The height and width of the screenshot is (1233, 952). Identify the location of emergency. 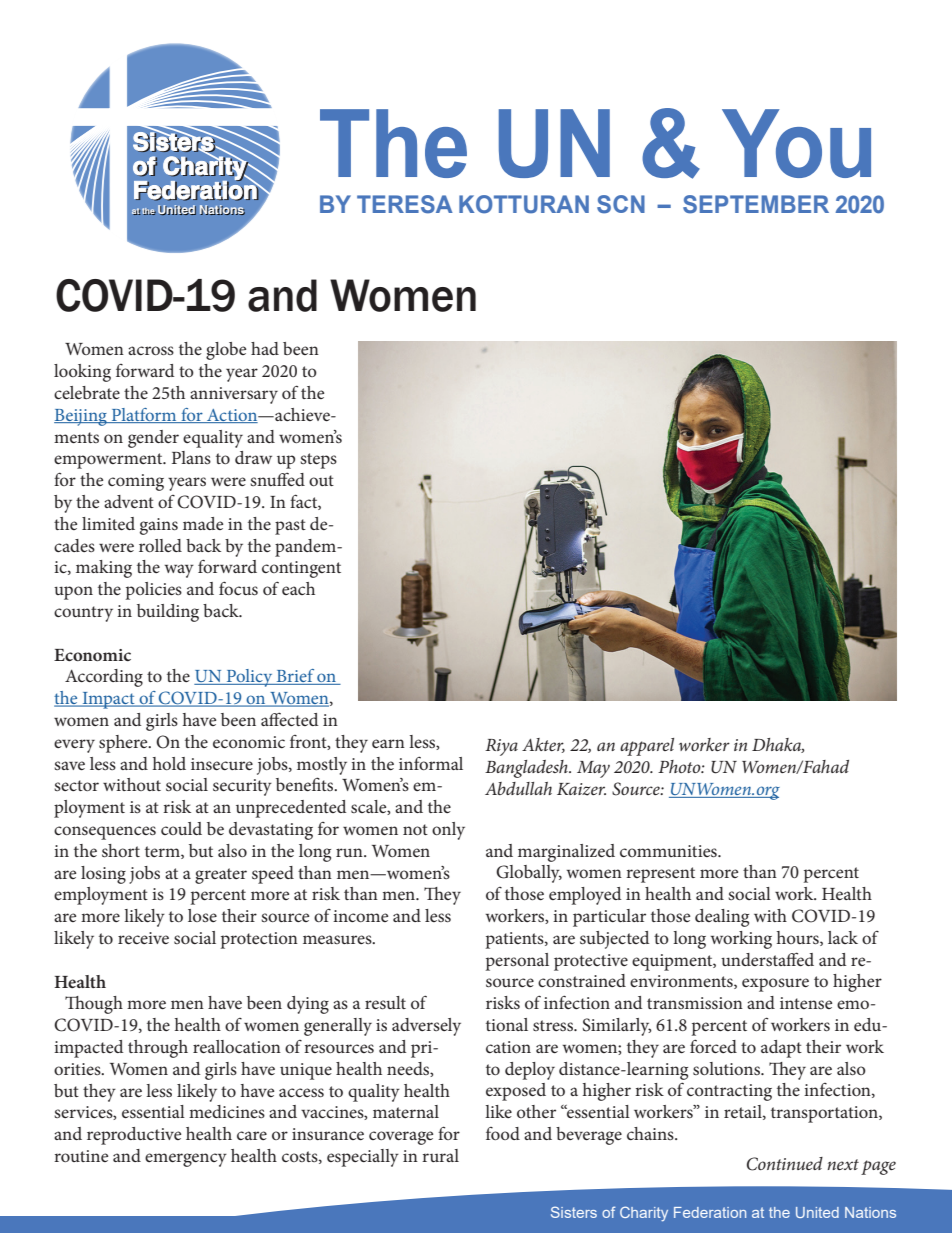
(186, 1160).
